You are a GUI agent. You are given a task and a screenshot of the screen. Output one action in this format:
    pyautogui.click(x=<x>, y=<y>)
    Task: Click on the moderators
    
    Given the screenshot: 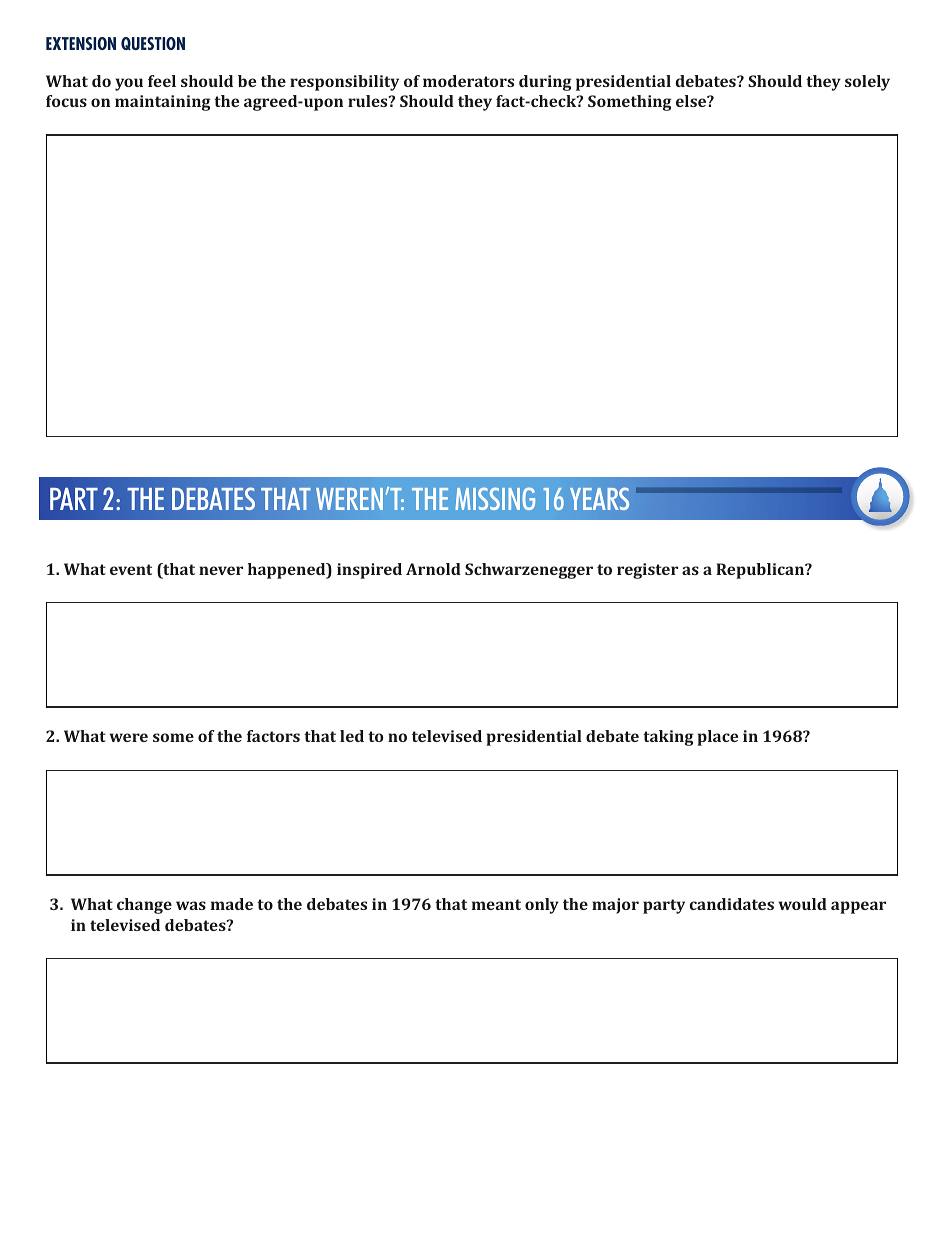 What is the action you would take?
    pyautogui.click(x=468, y=81)
